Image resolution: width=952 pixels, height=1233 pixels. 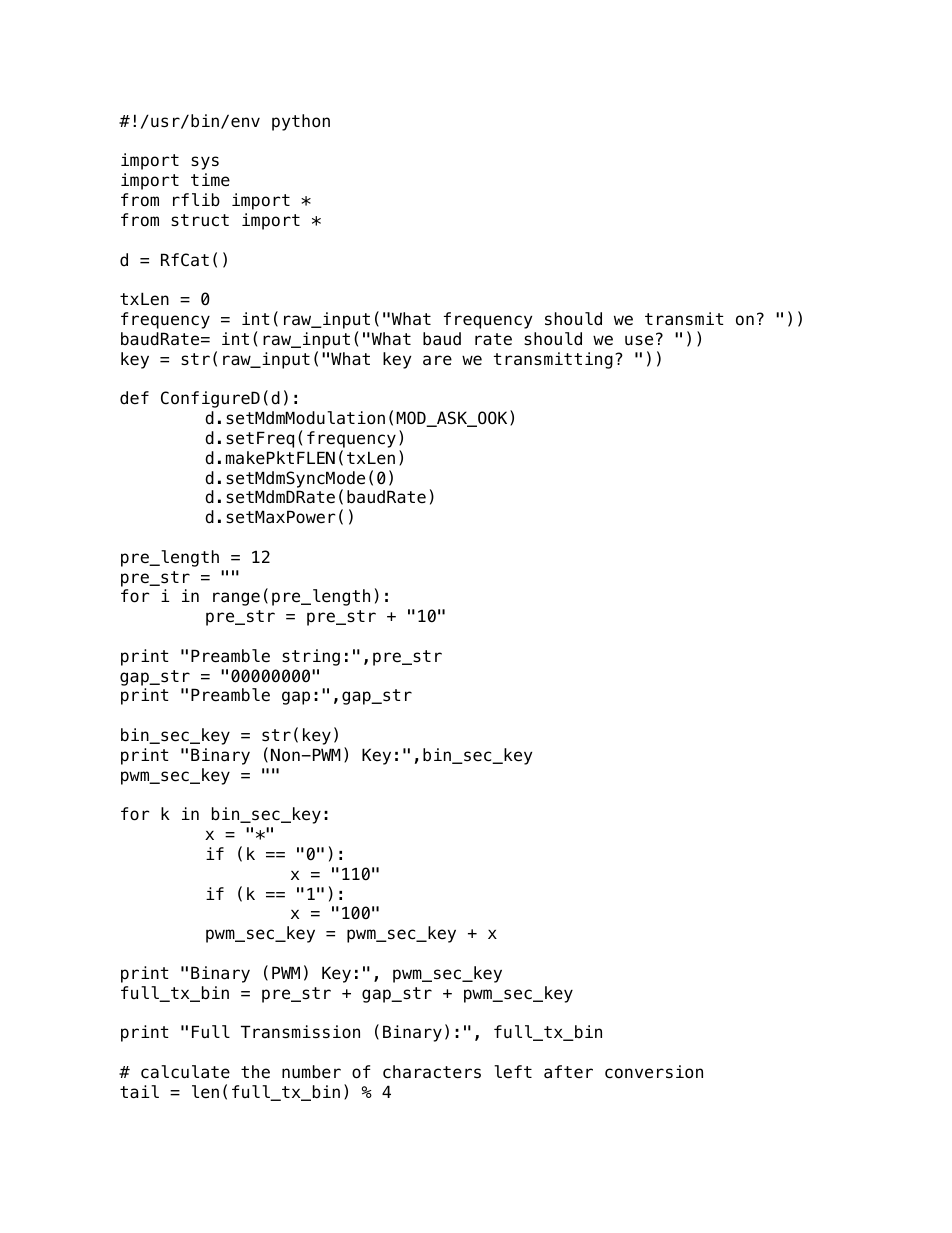 I want to click on after, so click(x=568, y=1072).
